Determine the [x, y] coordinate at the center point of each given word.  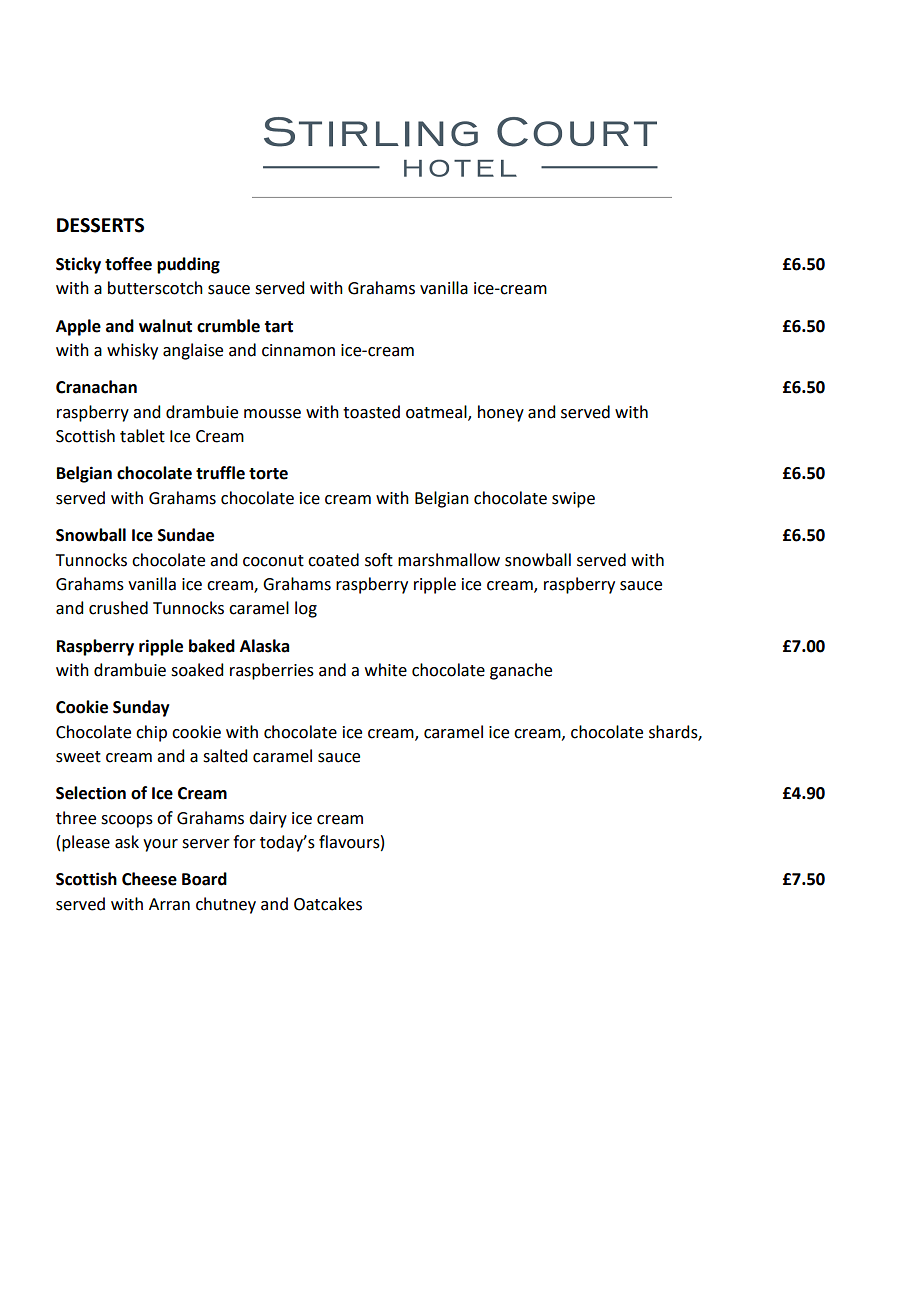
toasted [371, 412]
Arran [169, 904]
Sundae [186, 535]
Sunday [141, 708]
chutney [226, 905]
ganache [521, 671]
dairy [268, 819]
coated [333, 560]
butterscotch [155, 288]
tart [278, 327]
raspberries [272, 671]
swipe [573, 500]
